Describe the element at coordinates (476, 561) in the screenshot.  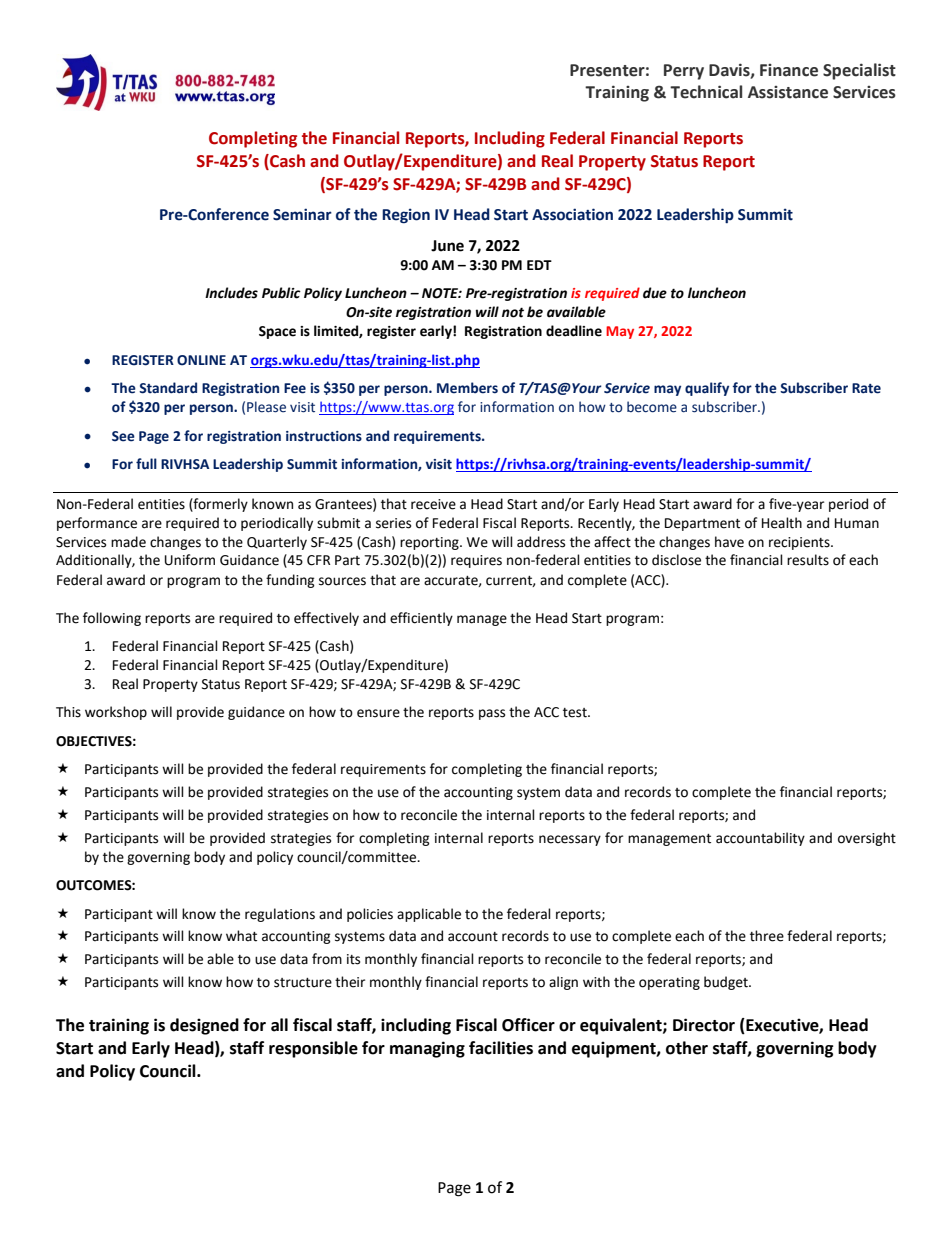
I see `requires` at that location.
